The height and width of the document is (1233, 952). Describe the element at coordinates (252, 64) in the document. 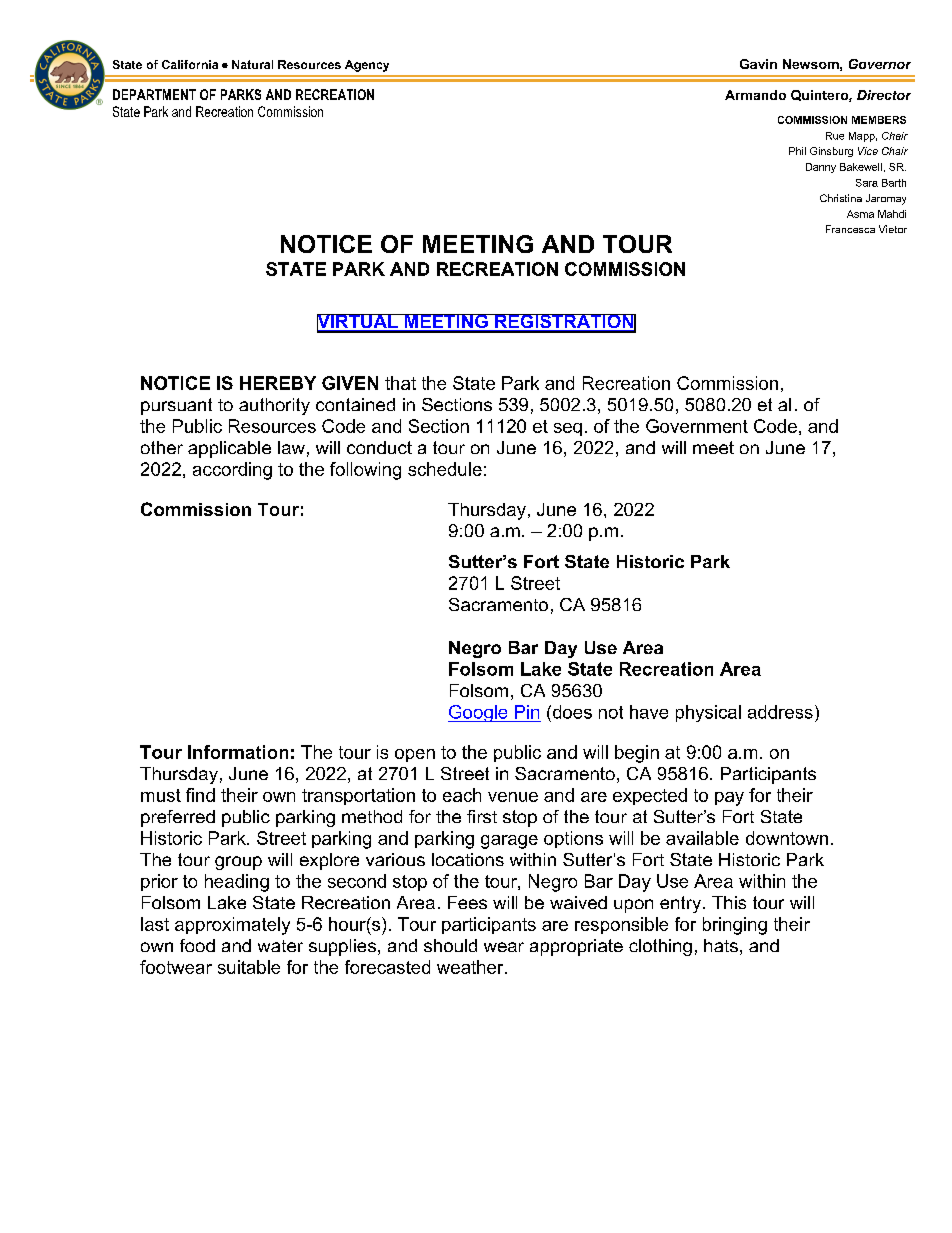

I see `Natural` at that location.
